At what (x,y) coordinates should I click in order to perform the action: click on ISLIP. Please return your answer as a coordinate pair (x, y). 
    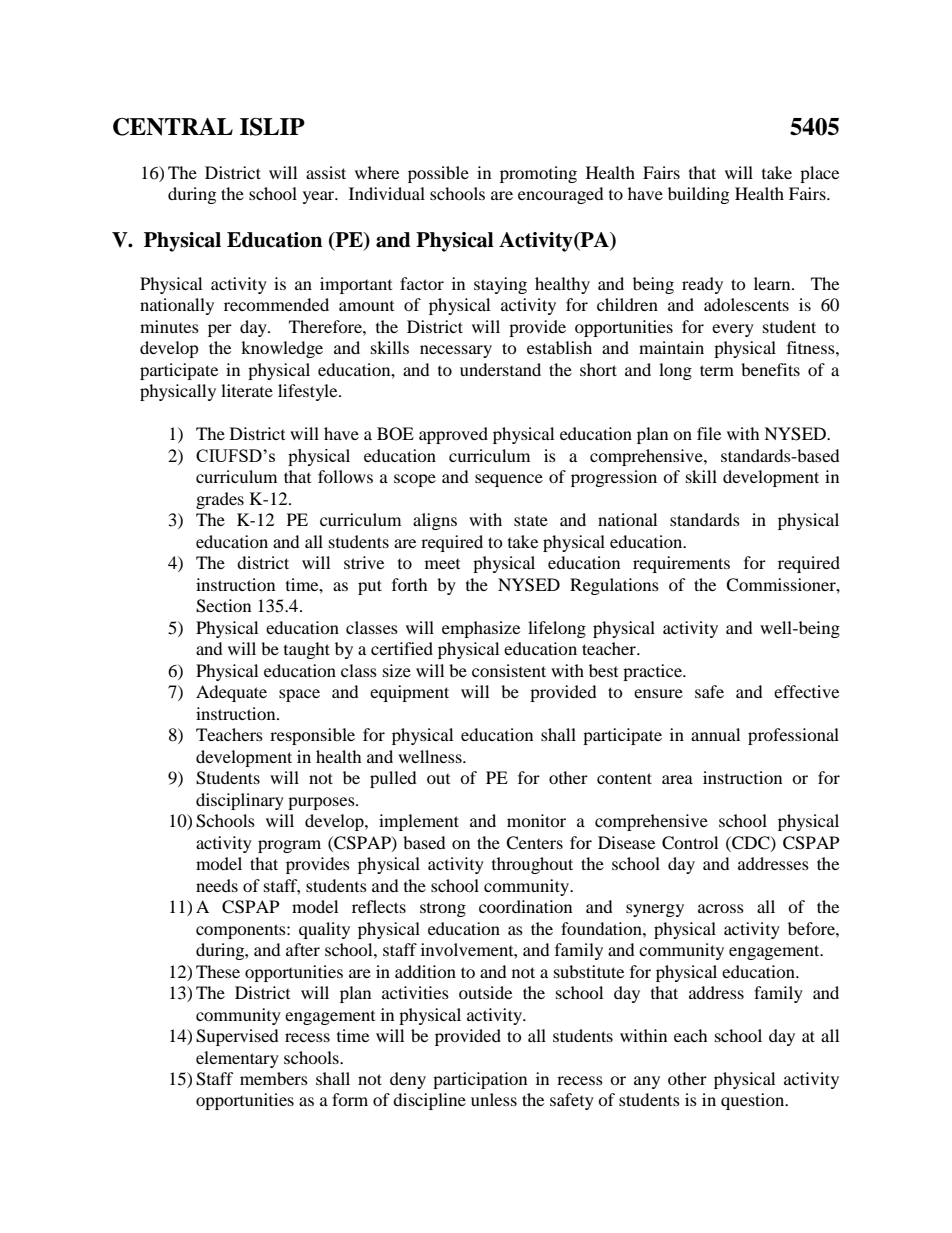
    Looking at the image, I should click on (272, 127).
